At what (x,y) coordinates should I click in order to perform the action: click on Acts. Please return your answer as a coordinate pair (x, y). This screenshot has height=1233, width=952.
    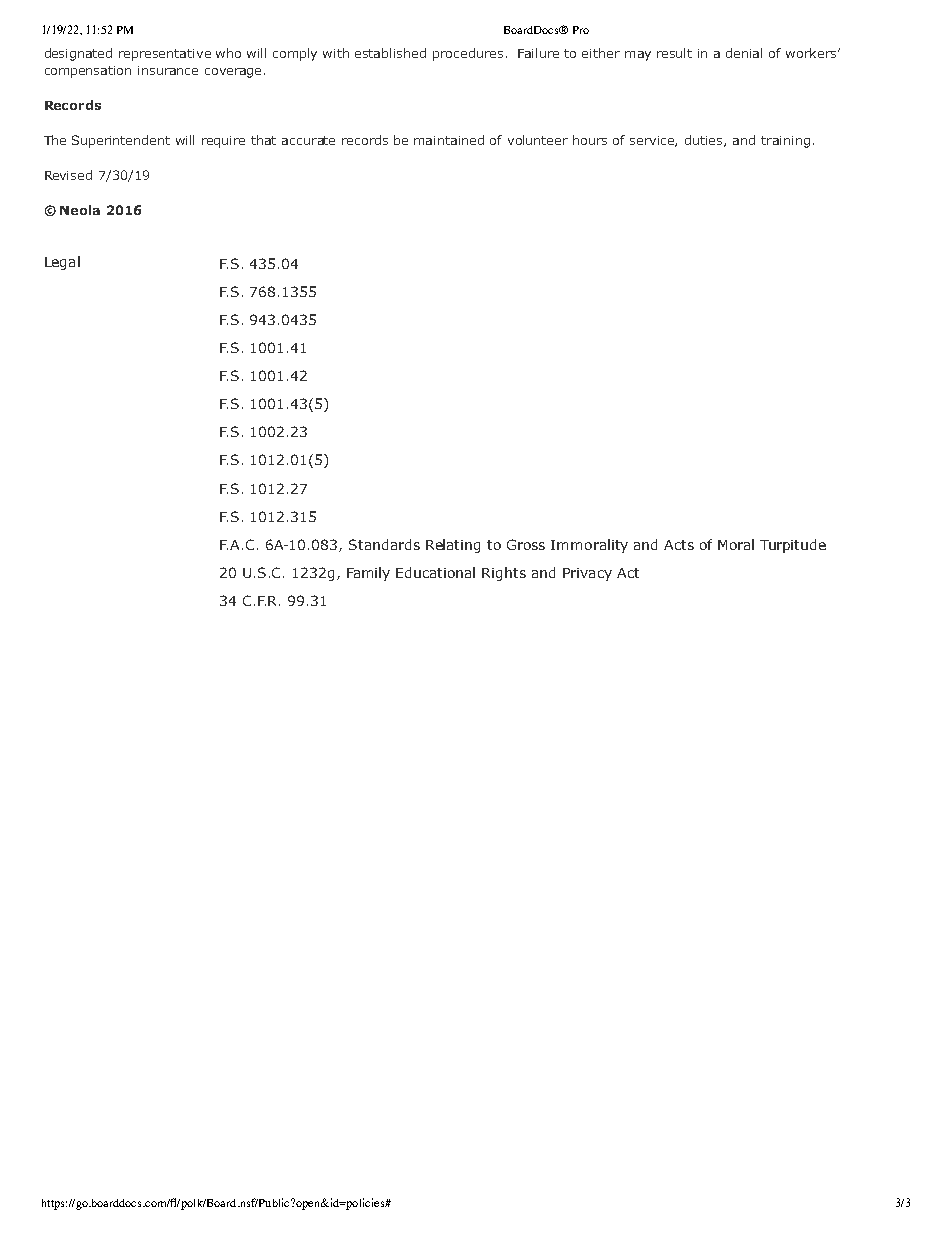
    Looking at the image, I should click on (679, 545).
